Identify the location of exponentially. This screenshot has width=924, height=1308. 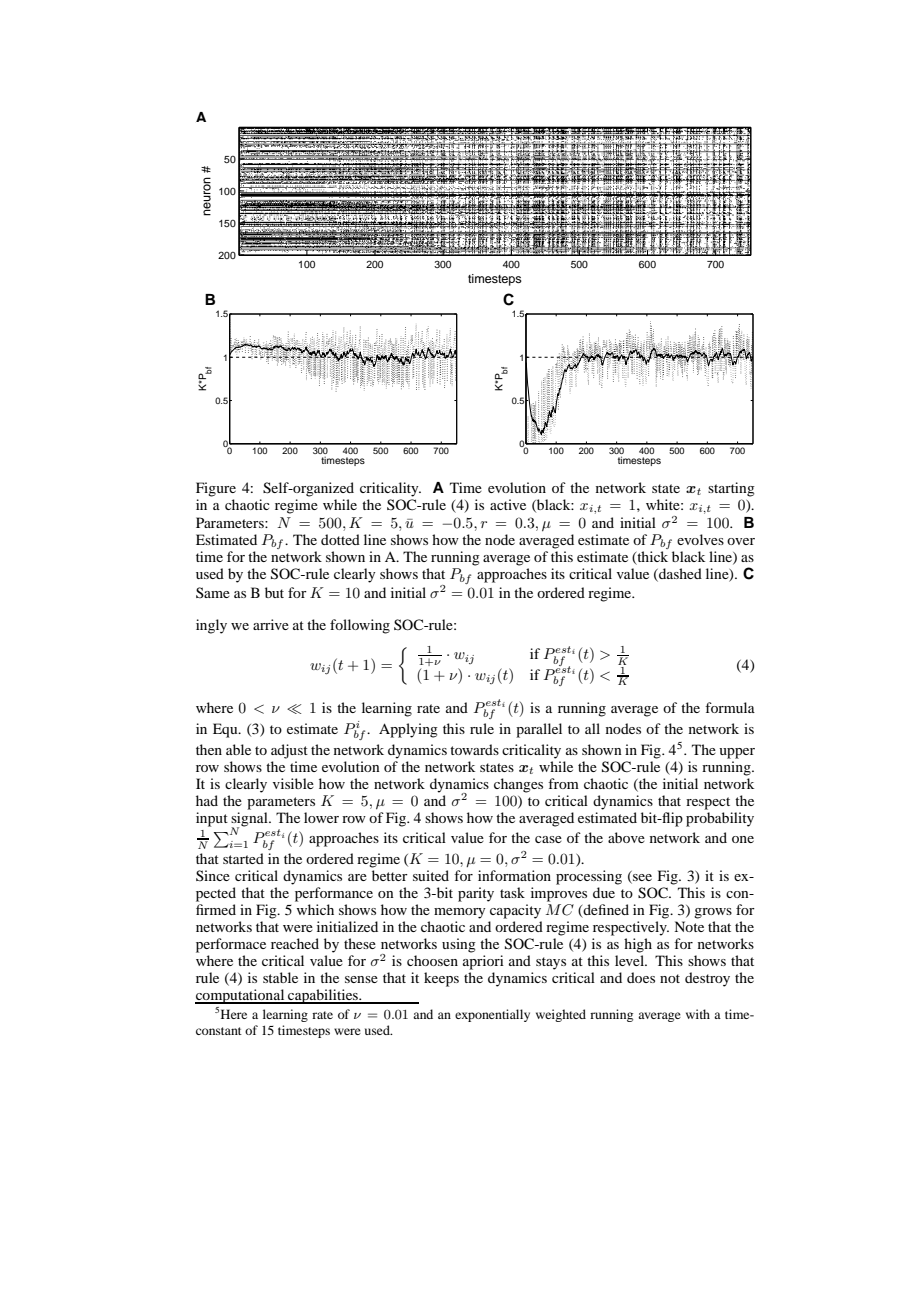
(492, 1015).
